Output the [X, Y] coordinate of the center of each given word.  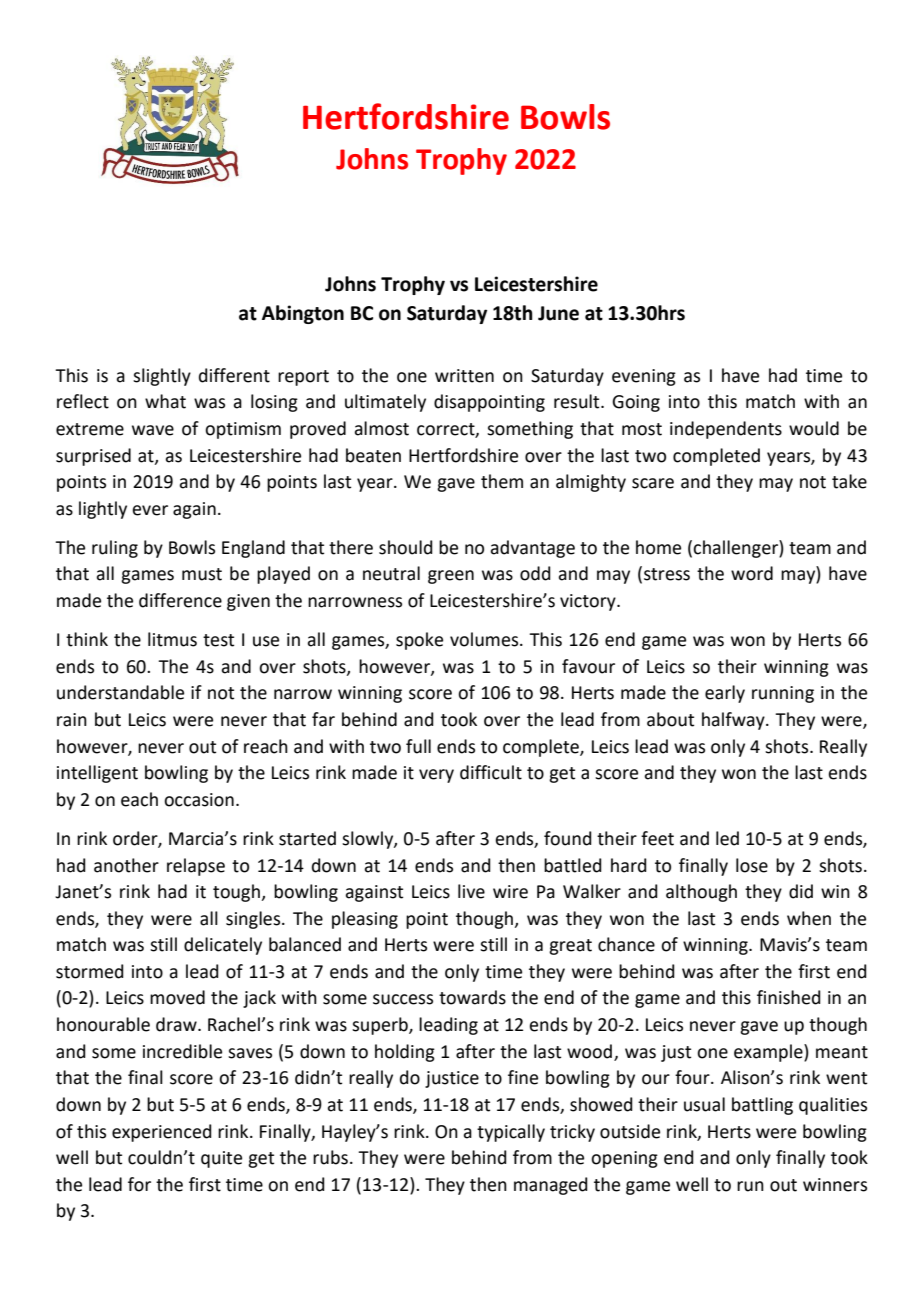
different [234, 375]
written [464, 376]
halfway [734, 721]
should [406, 547]
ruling [115, 549]
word [752, 573]
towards [472, 997]
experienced [162, 1133]
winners [835, 1185]
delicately [223, 946]
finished [789, 997]
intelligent [97, 774]
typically [511, 1133]
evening [644, 377]
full [418, 746]
